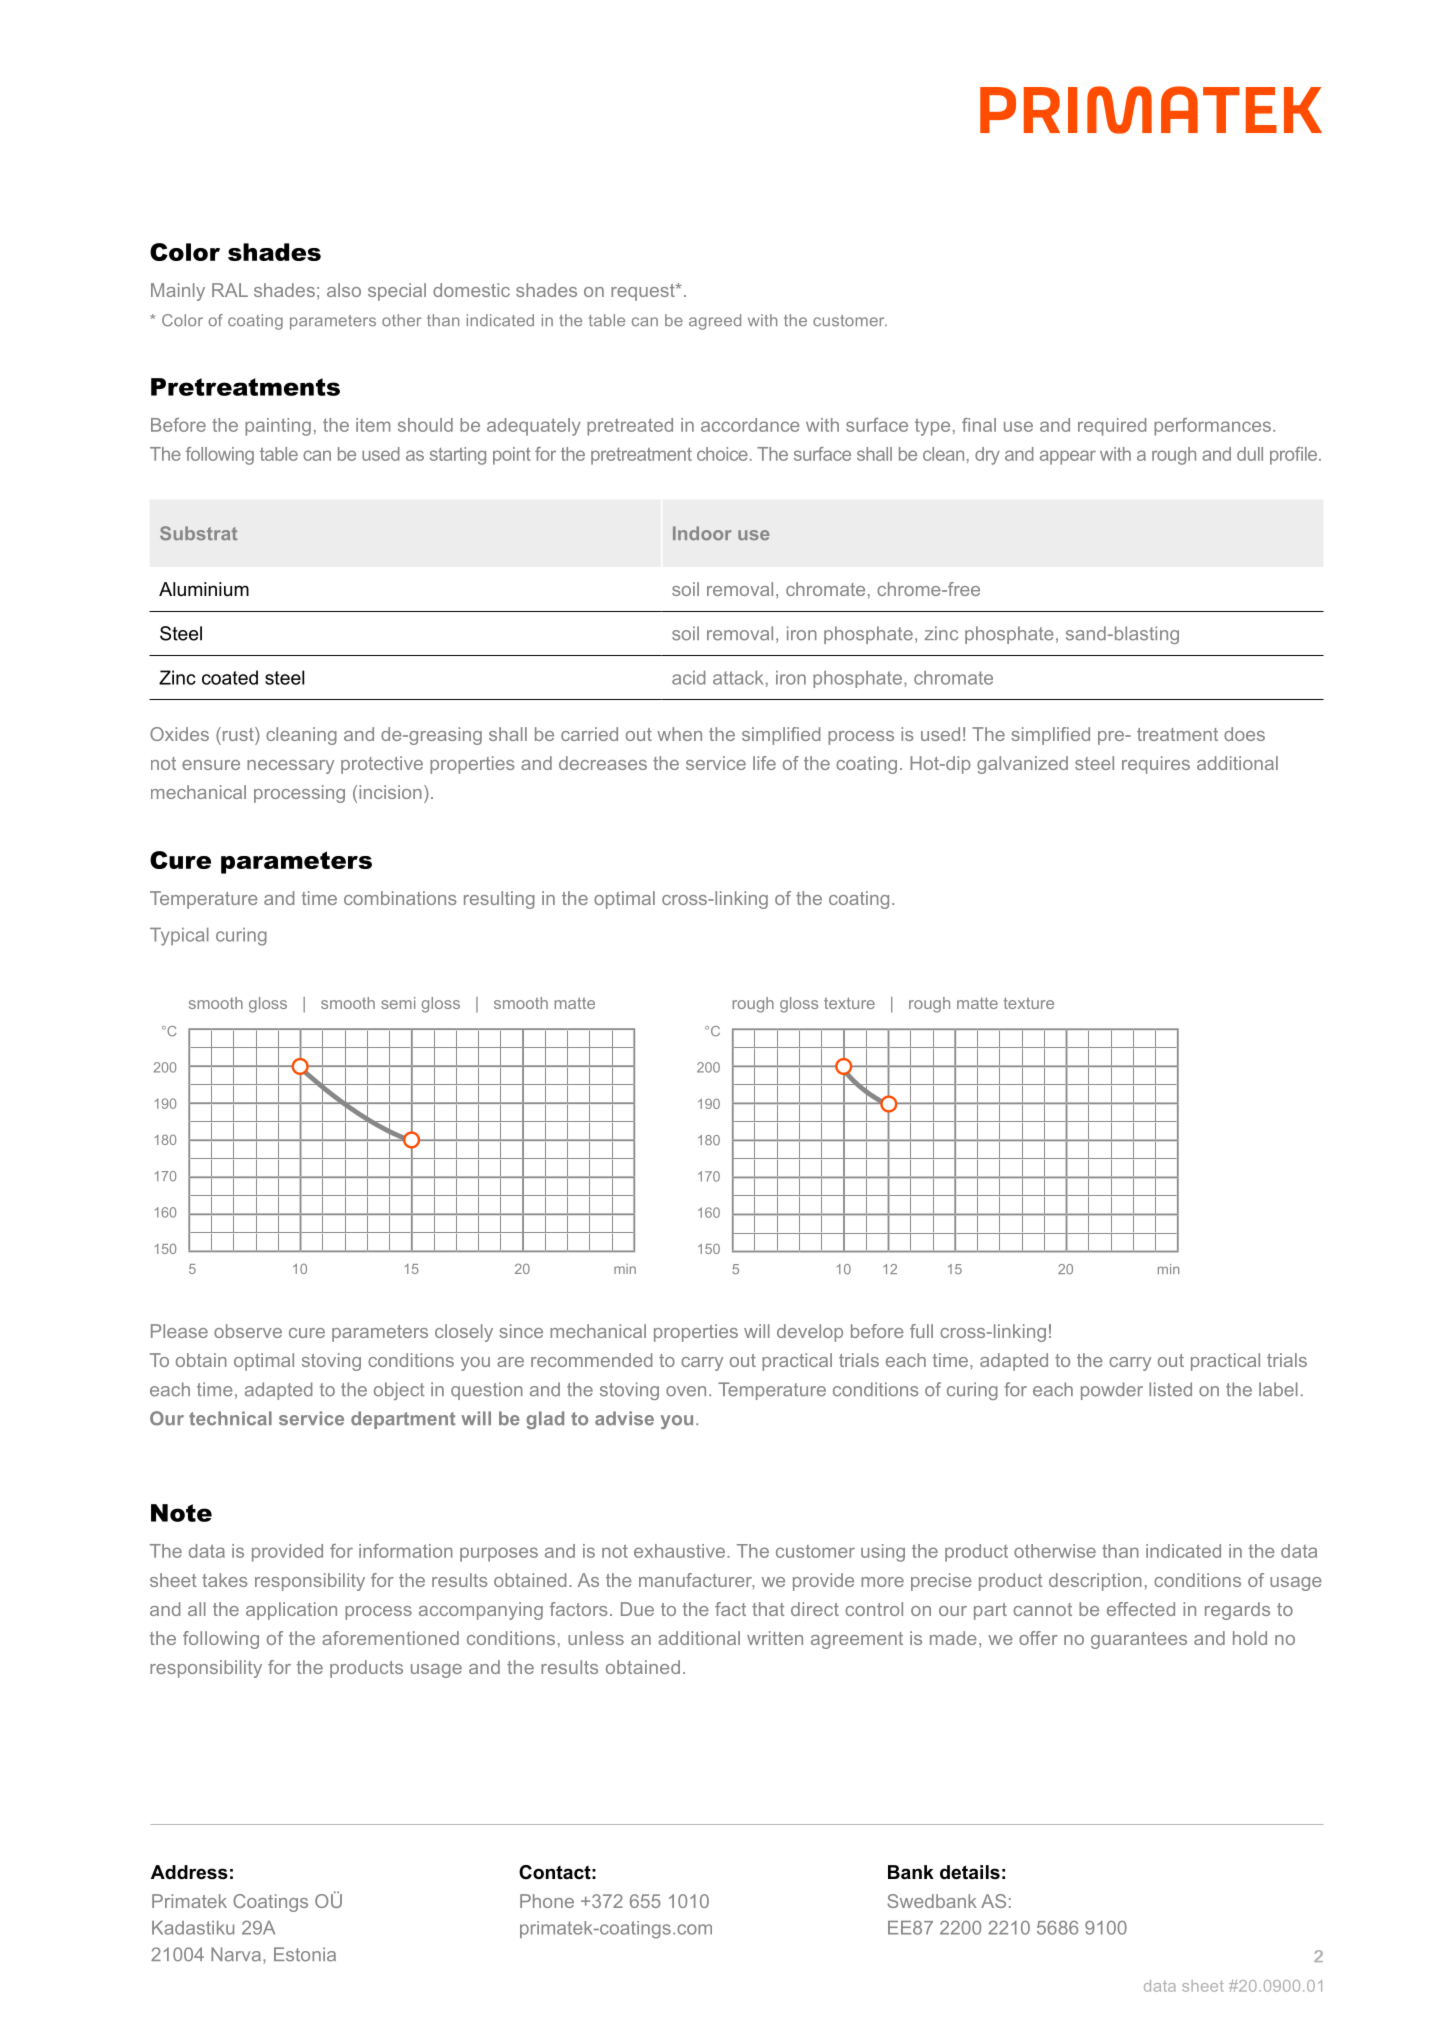 The height and width of the screenshot is (2037, 1440). Describe the element at coordinates (547, 1901) in the screenshot. I see `Phone` at that location.
